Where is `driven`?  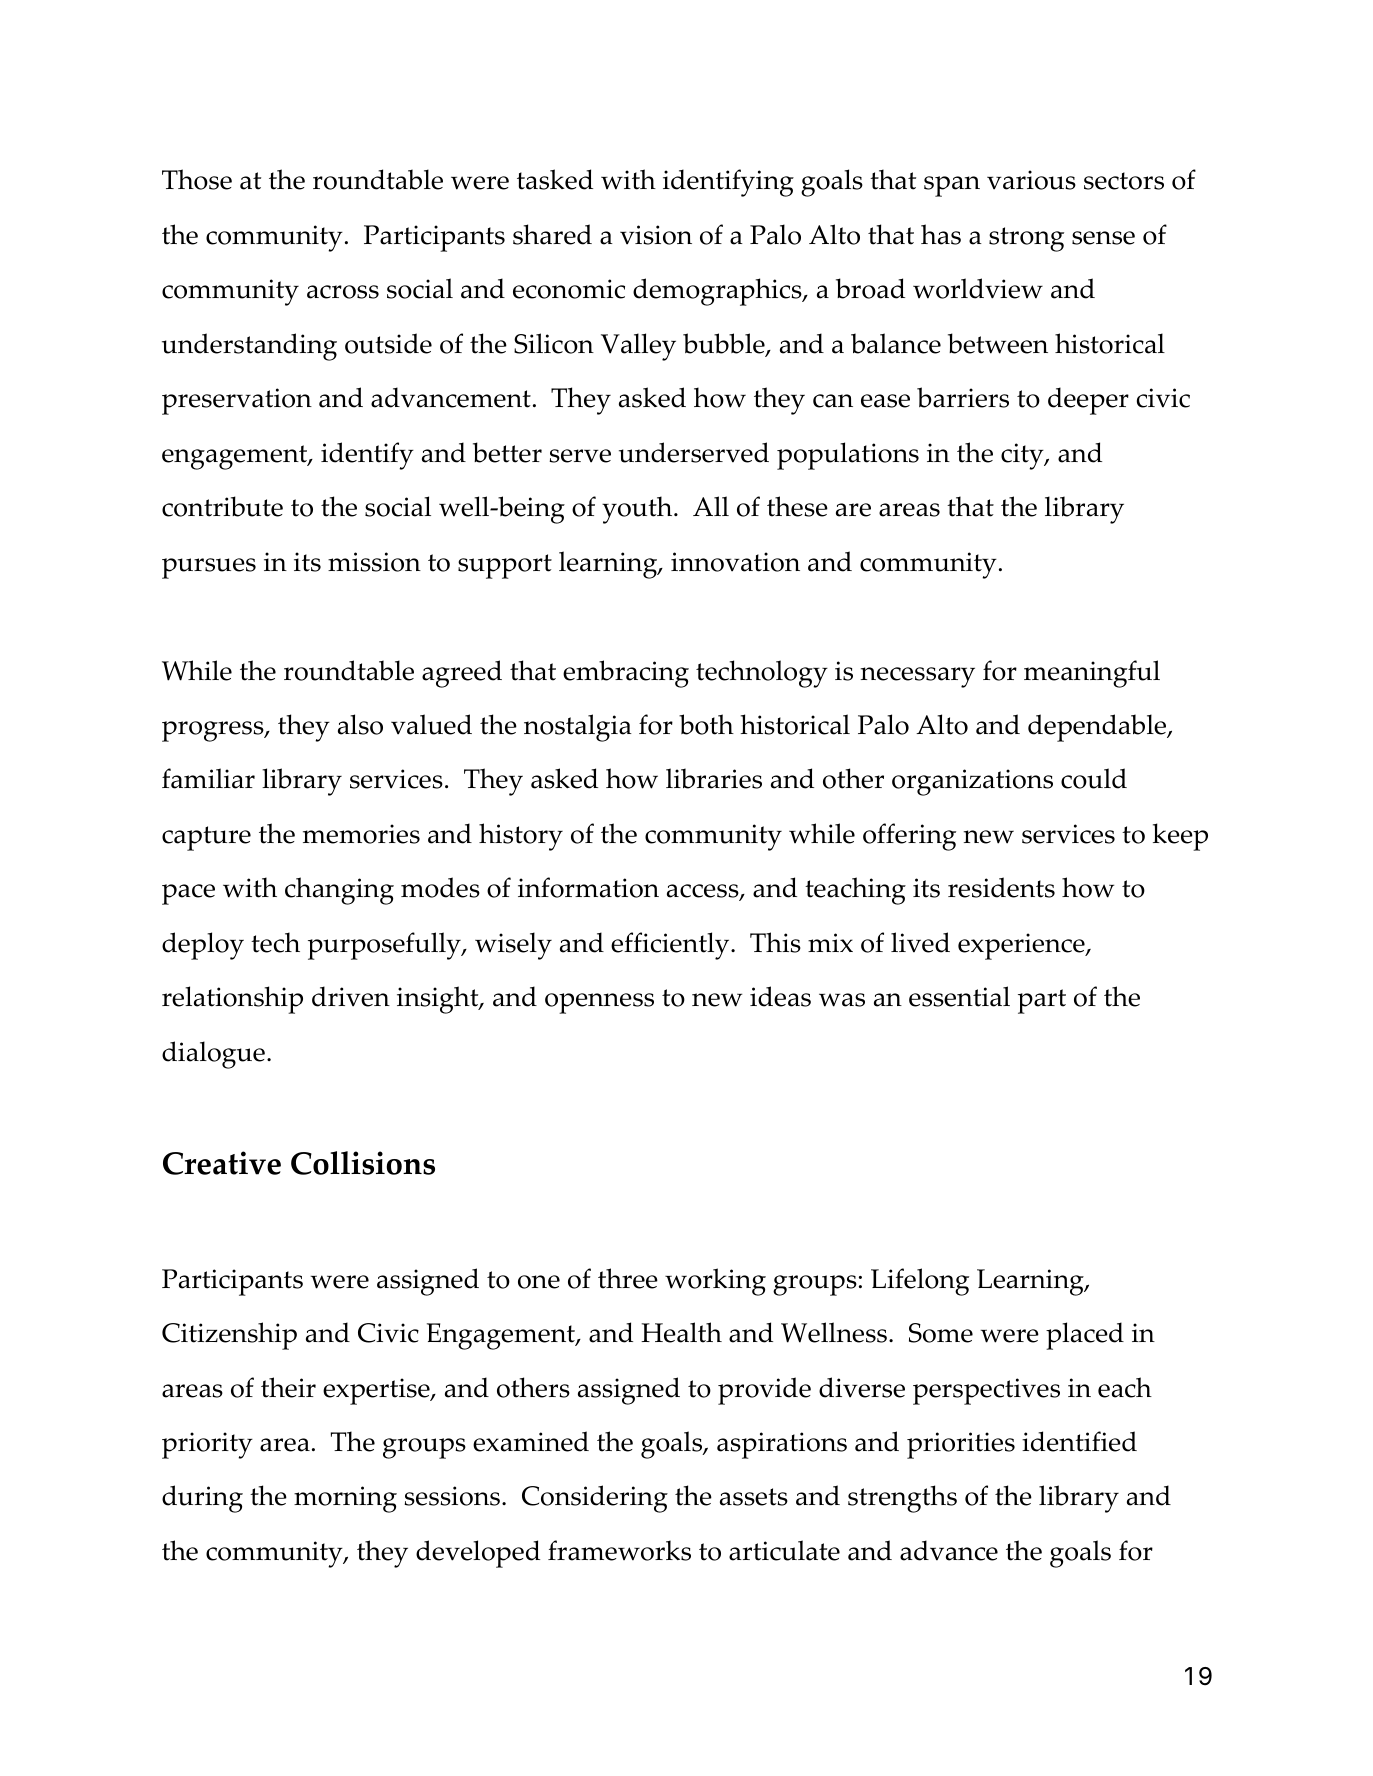
driven is located at coordinates (351, 996).
